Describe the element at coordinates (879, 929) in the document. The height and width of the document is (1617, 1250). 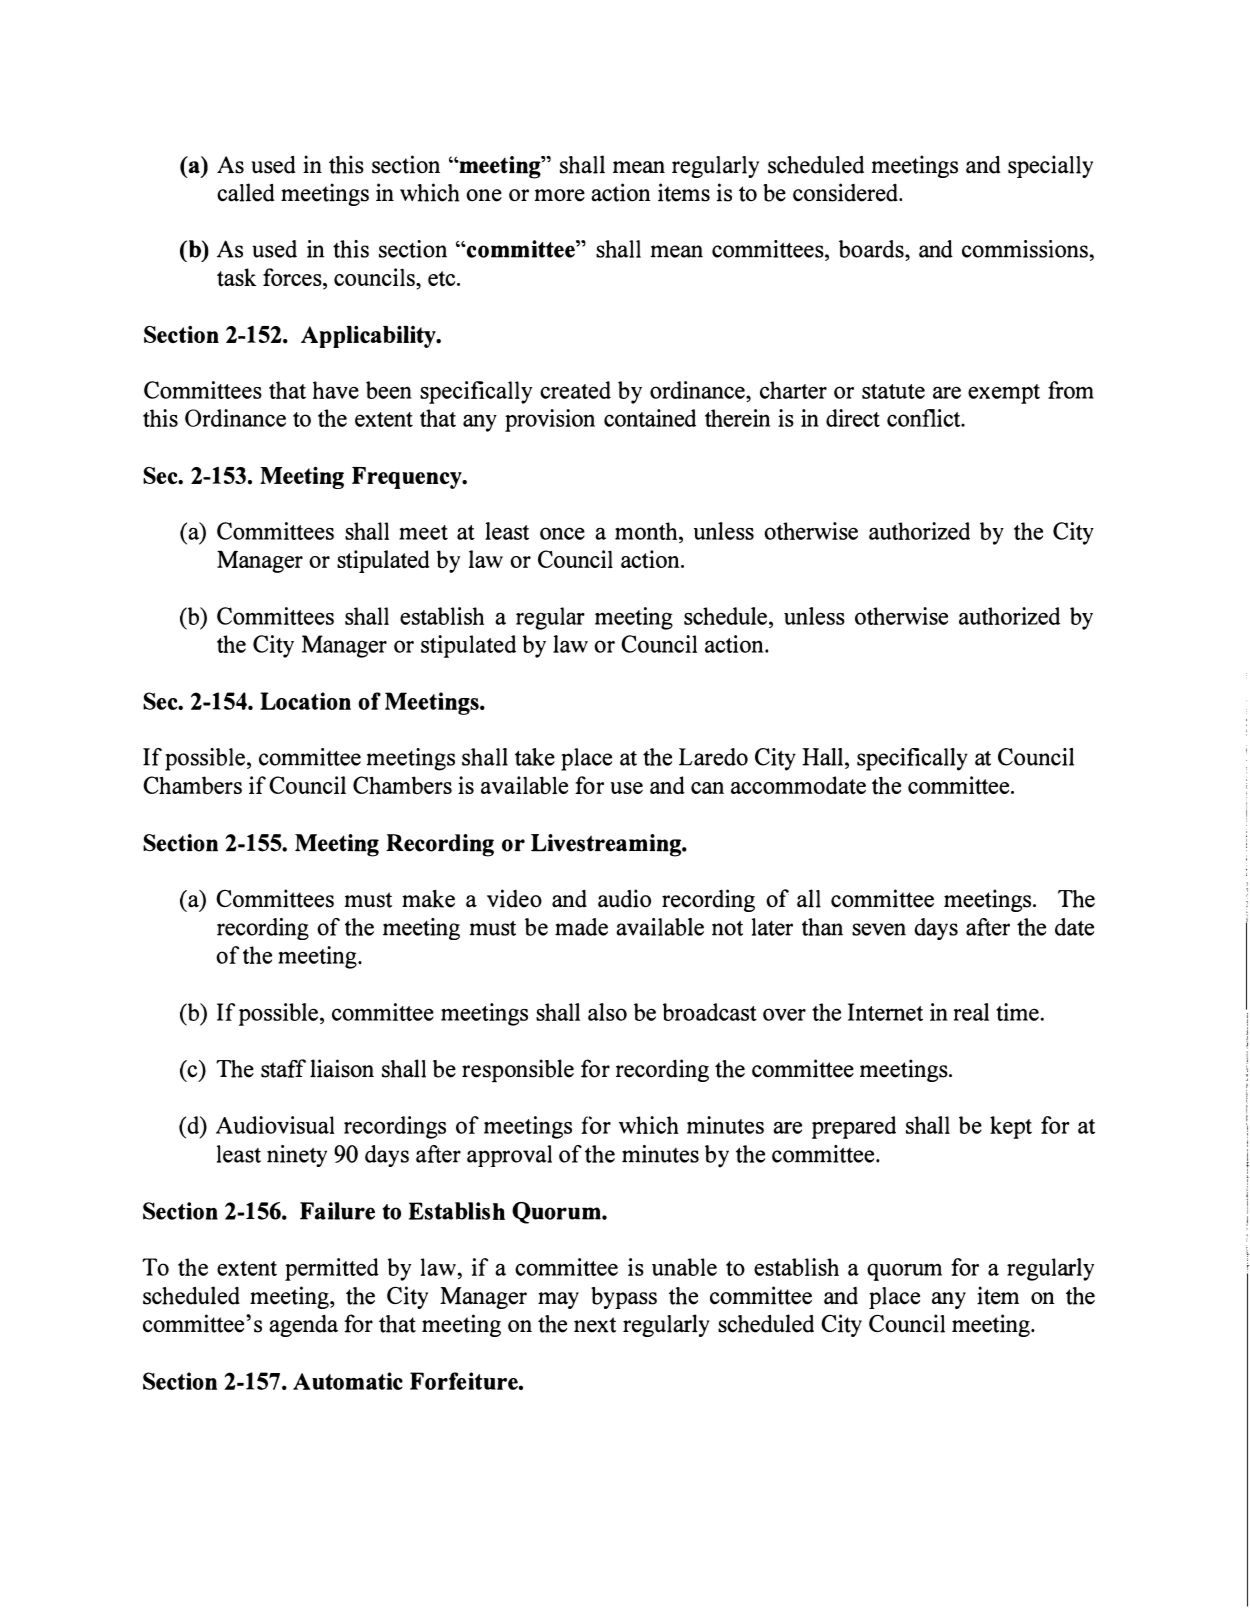
I see `seven` at that location.
